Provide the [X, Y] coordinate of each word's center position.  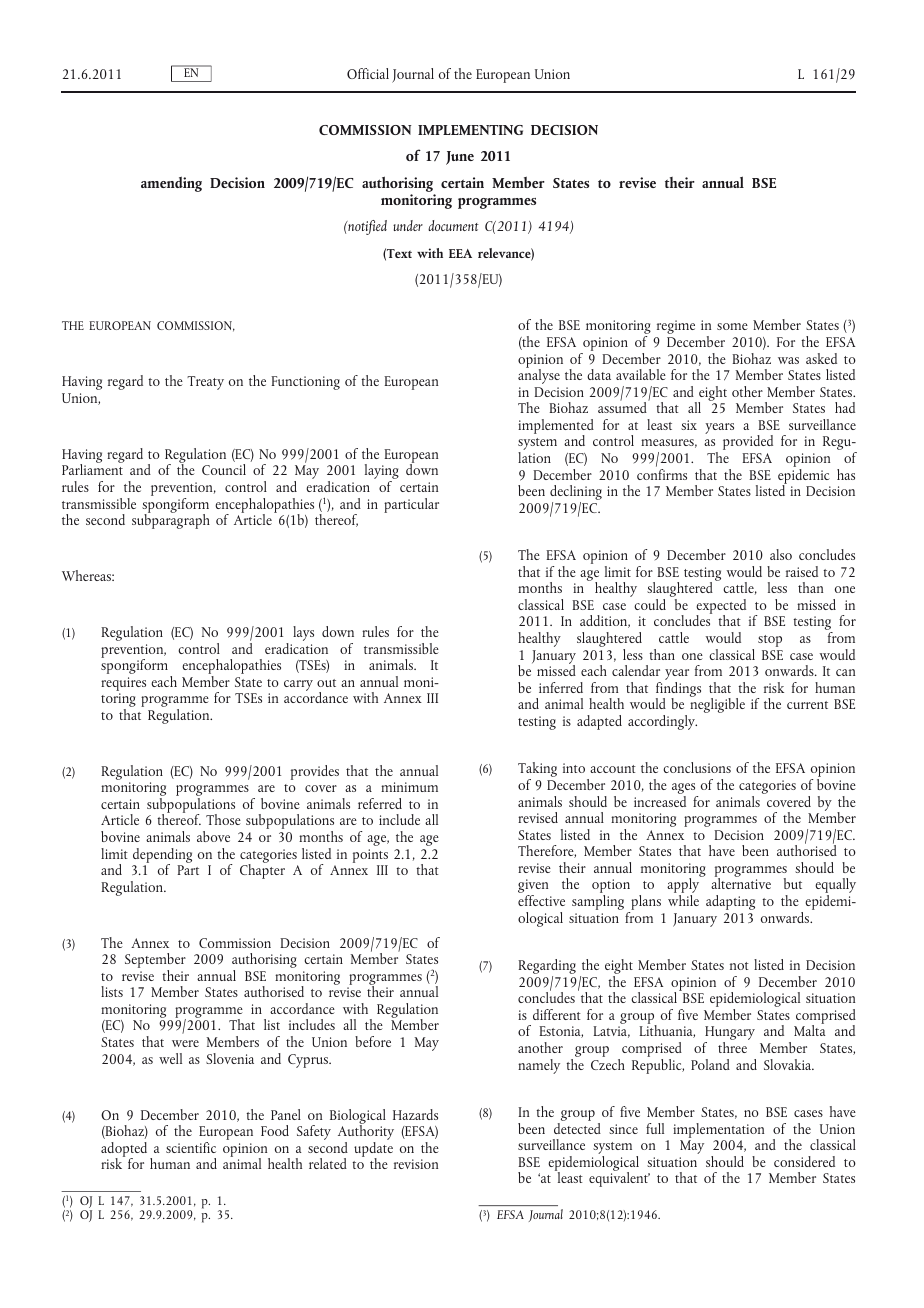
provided [748, 442]
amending [171, 184]
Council [224, 469]
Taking [537, 771]
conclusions [697, 767]
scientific [191, 1147]
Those [223, 819]
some [732, 326]
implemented [556, 428]
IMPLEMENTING [470, 130]
